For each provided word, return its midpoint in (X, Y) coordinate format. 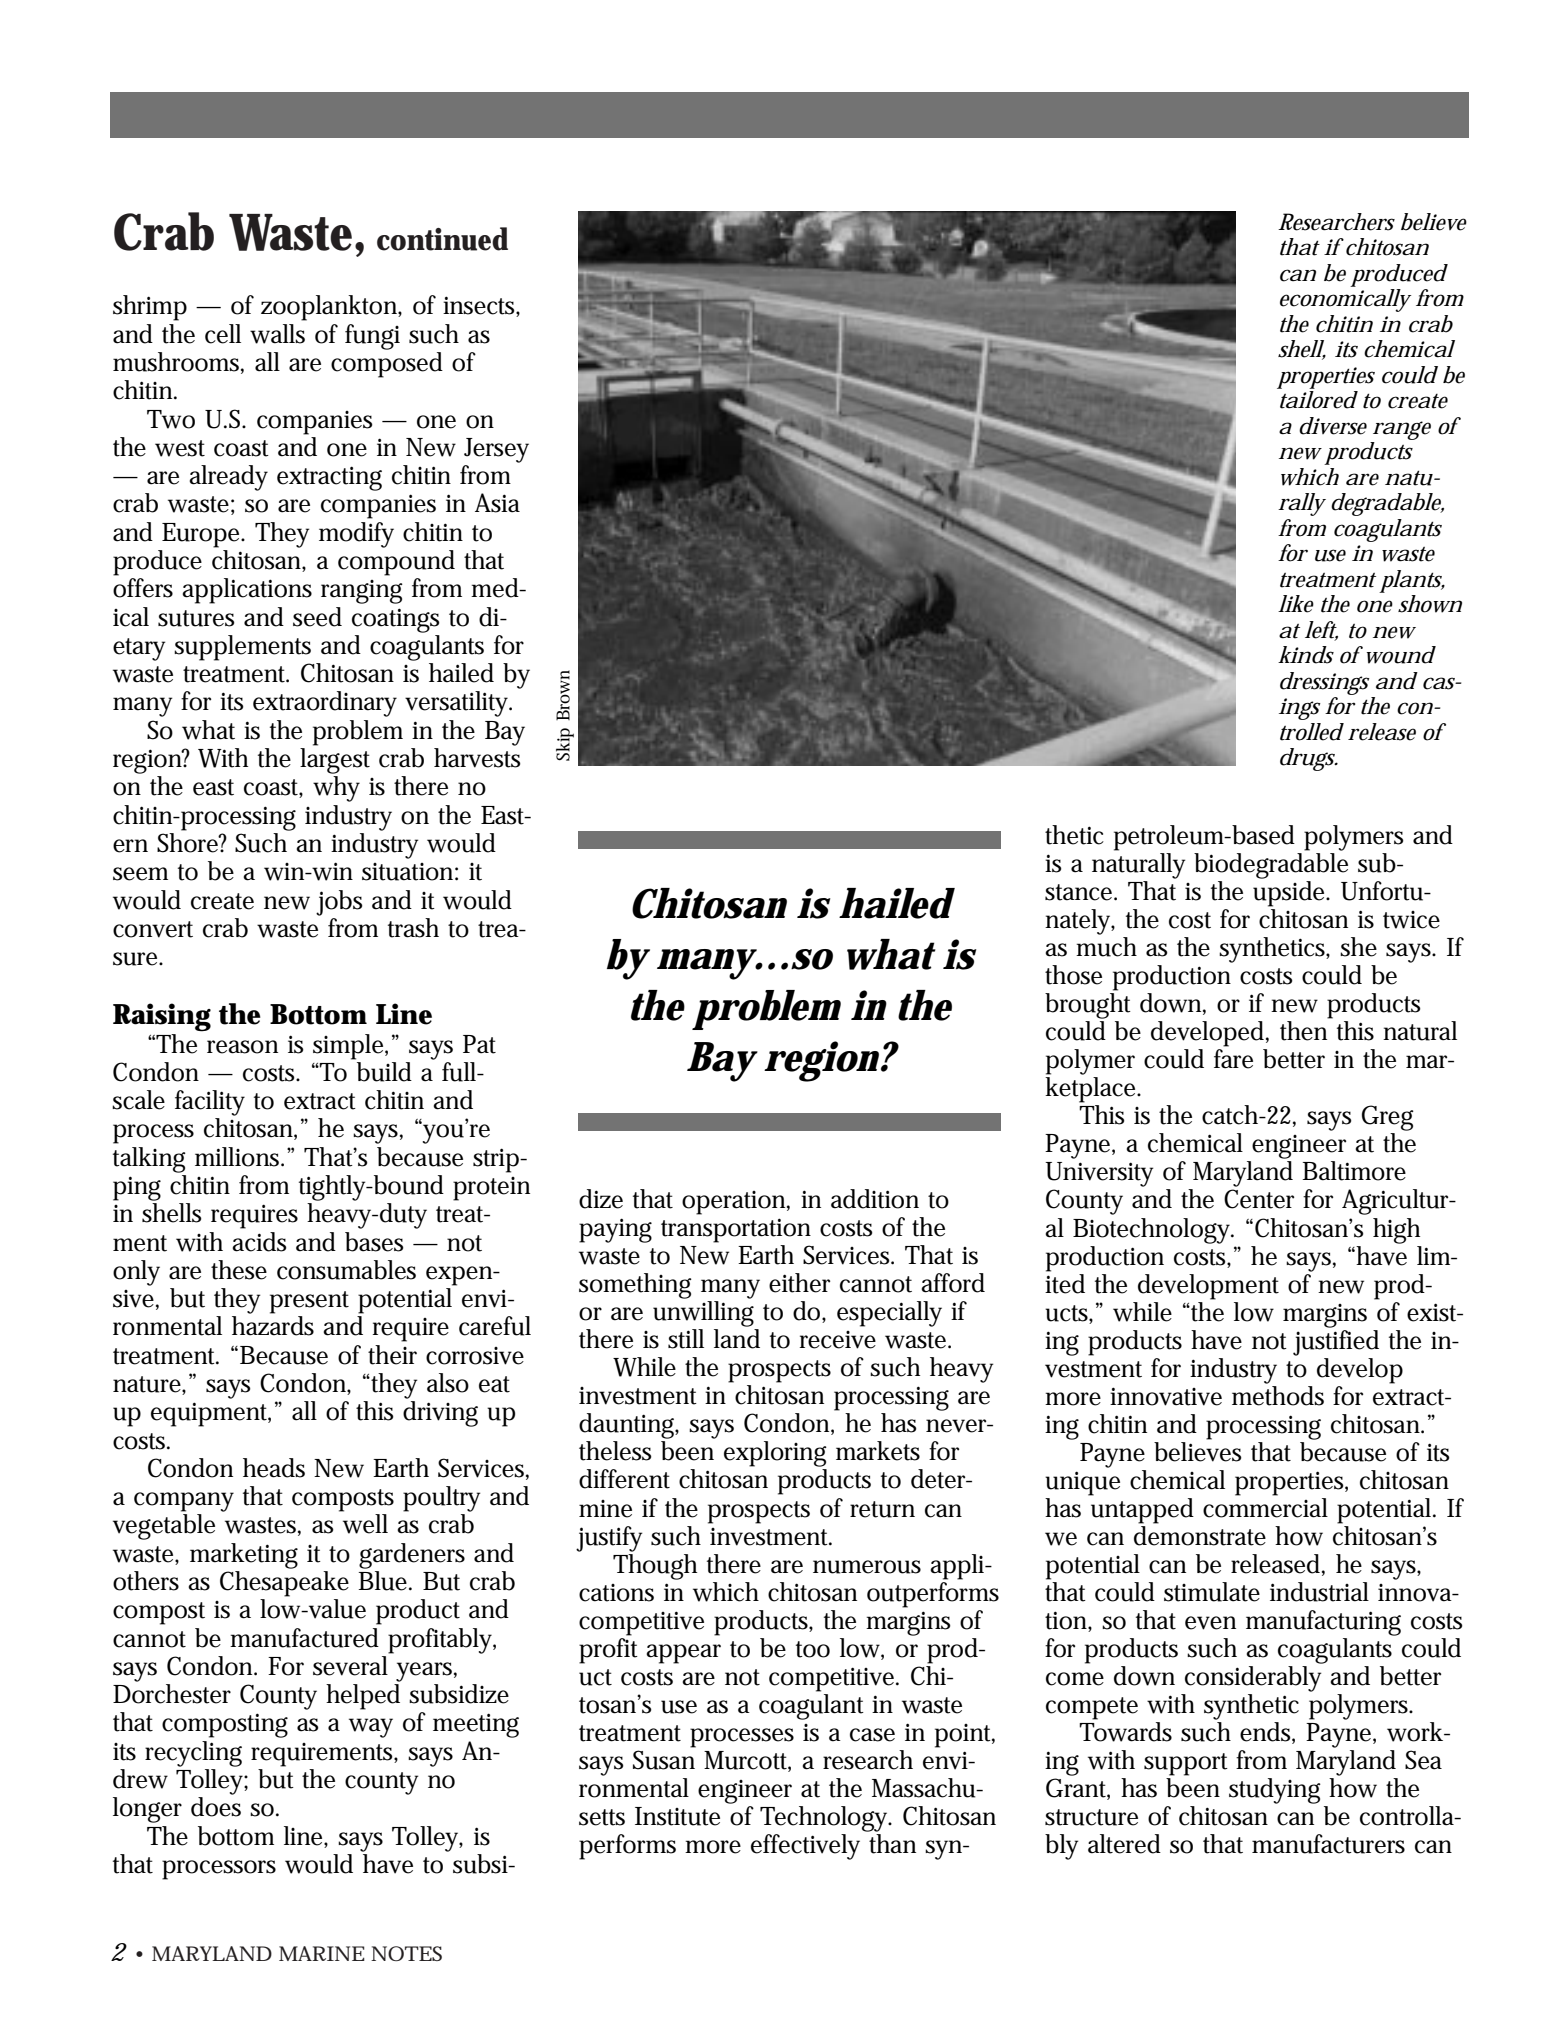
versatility (457, 704)
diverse (1333, 426)
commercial (1265, 1508)
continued (442, 239)
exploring (775, 1454)
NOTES (406, 1953)
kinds (1306, 655)
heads (274, 1468)
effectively (805, 1847)
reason (242, 1047)
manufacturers (1328, 1844)
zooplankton (329, 308)
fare (1233, 1059)
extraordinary (325, 704)
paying (615, 1230)
